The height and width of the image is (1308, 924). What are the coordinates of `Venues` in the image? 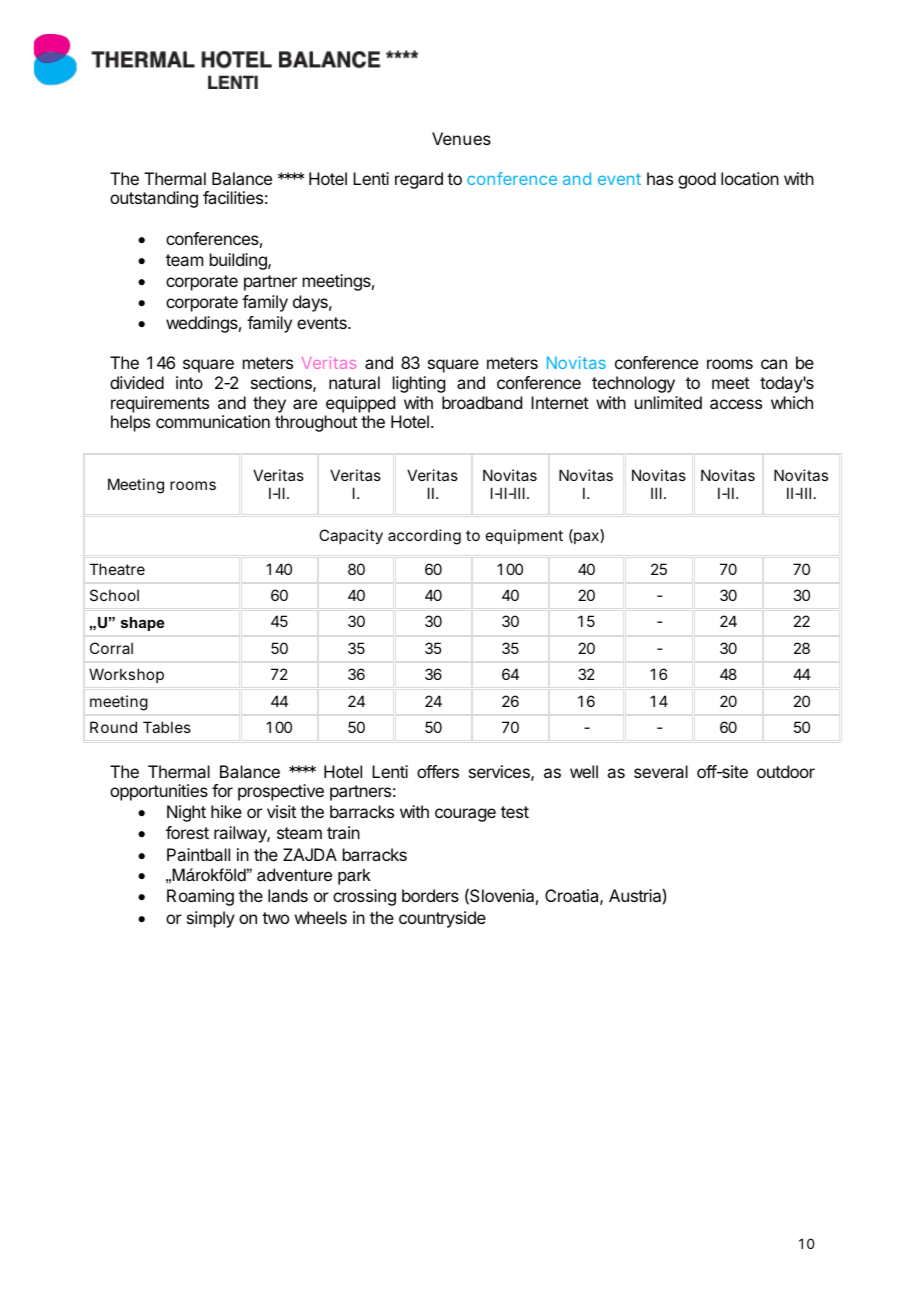 It's located at (461, 138).
